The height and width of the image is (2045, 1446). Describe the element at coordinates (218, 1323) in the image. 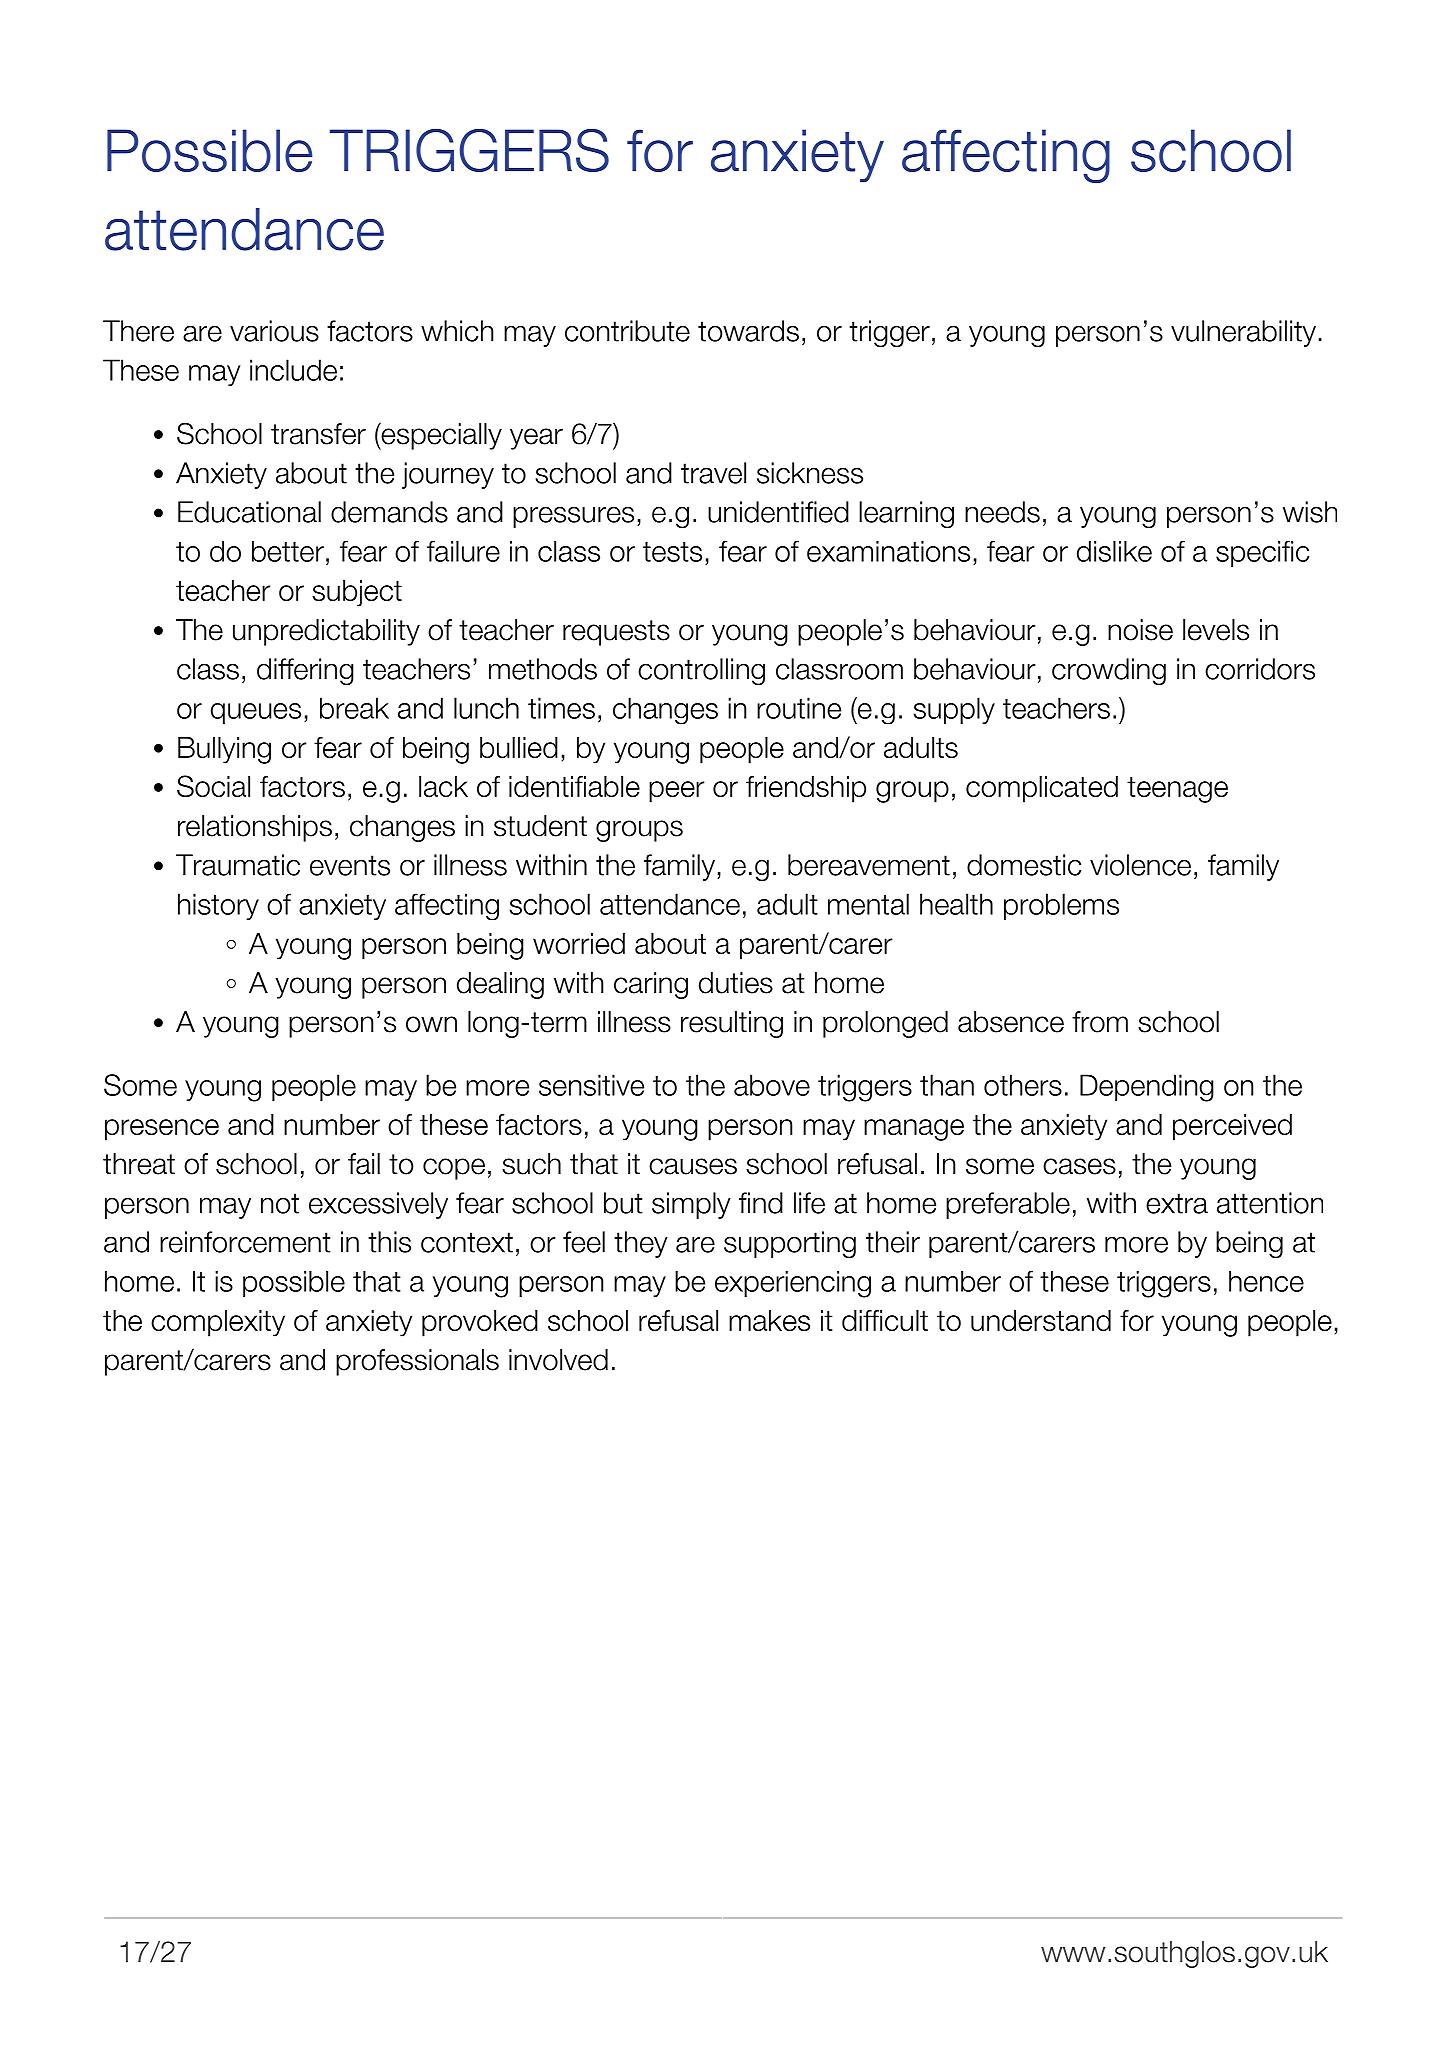

I see `complexity` at that location.
